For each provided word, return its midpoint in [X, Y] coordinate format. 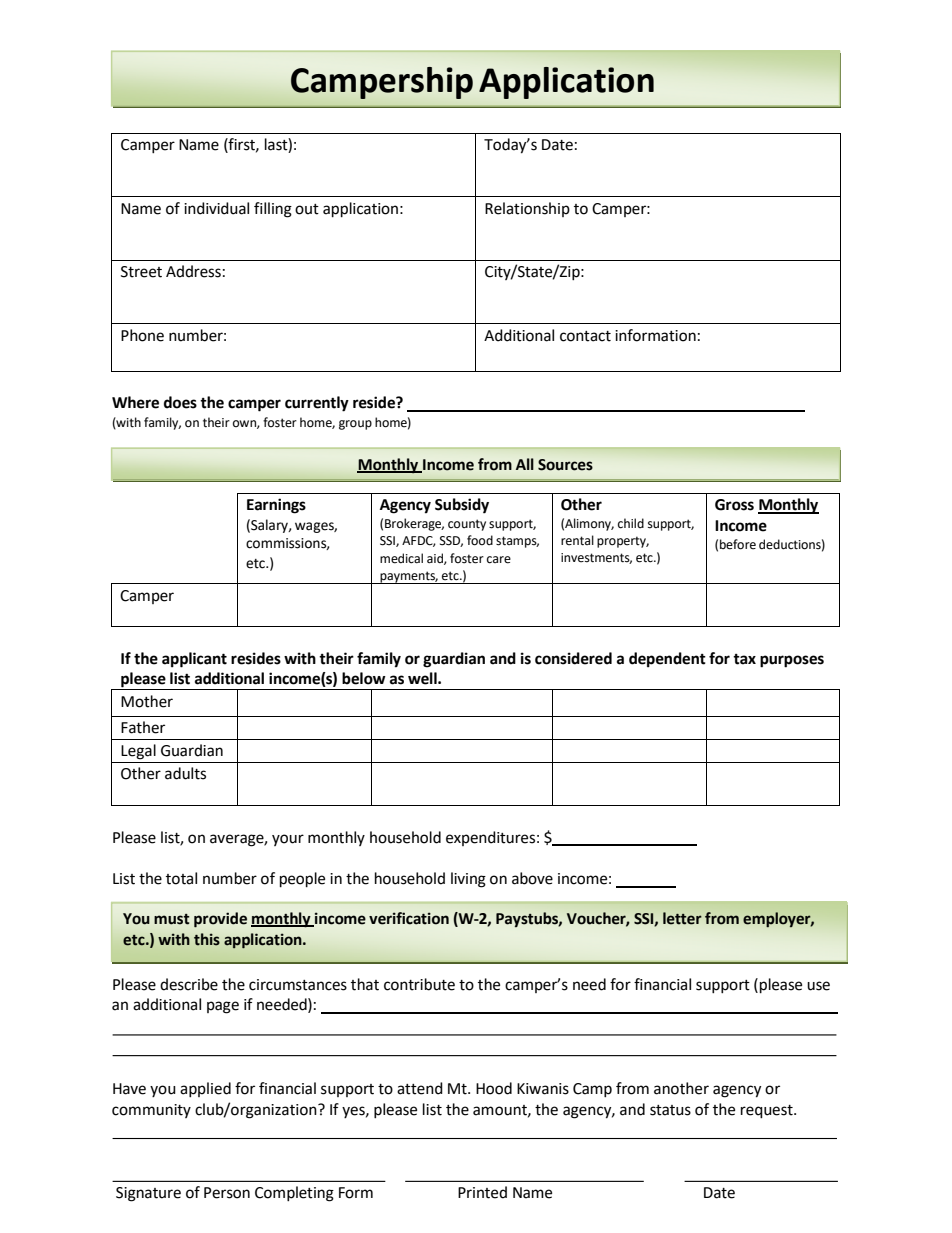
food [480, 540]
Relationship [527, 209]
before [738, 544]
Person [227, 1193]
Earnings [276, 506]
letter [682, 918]
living [468, 880]
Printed [482, 1192]
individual [216, 208]
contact [585, 336]
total [181, 878]
